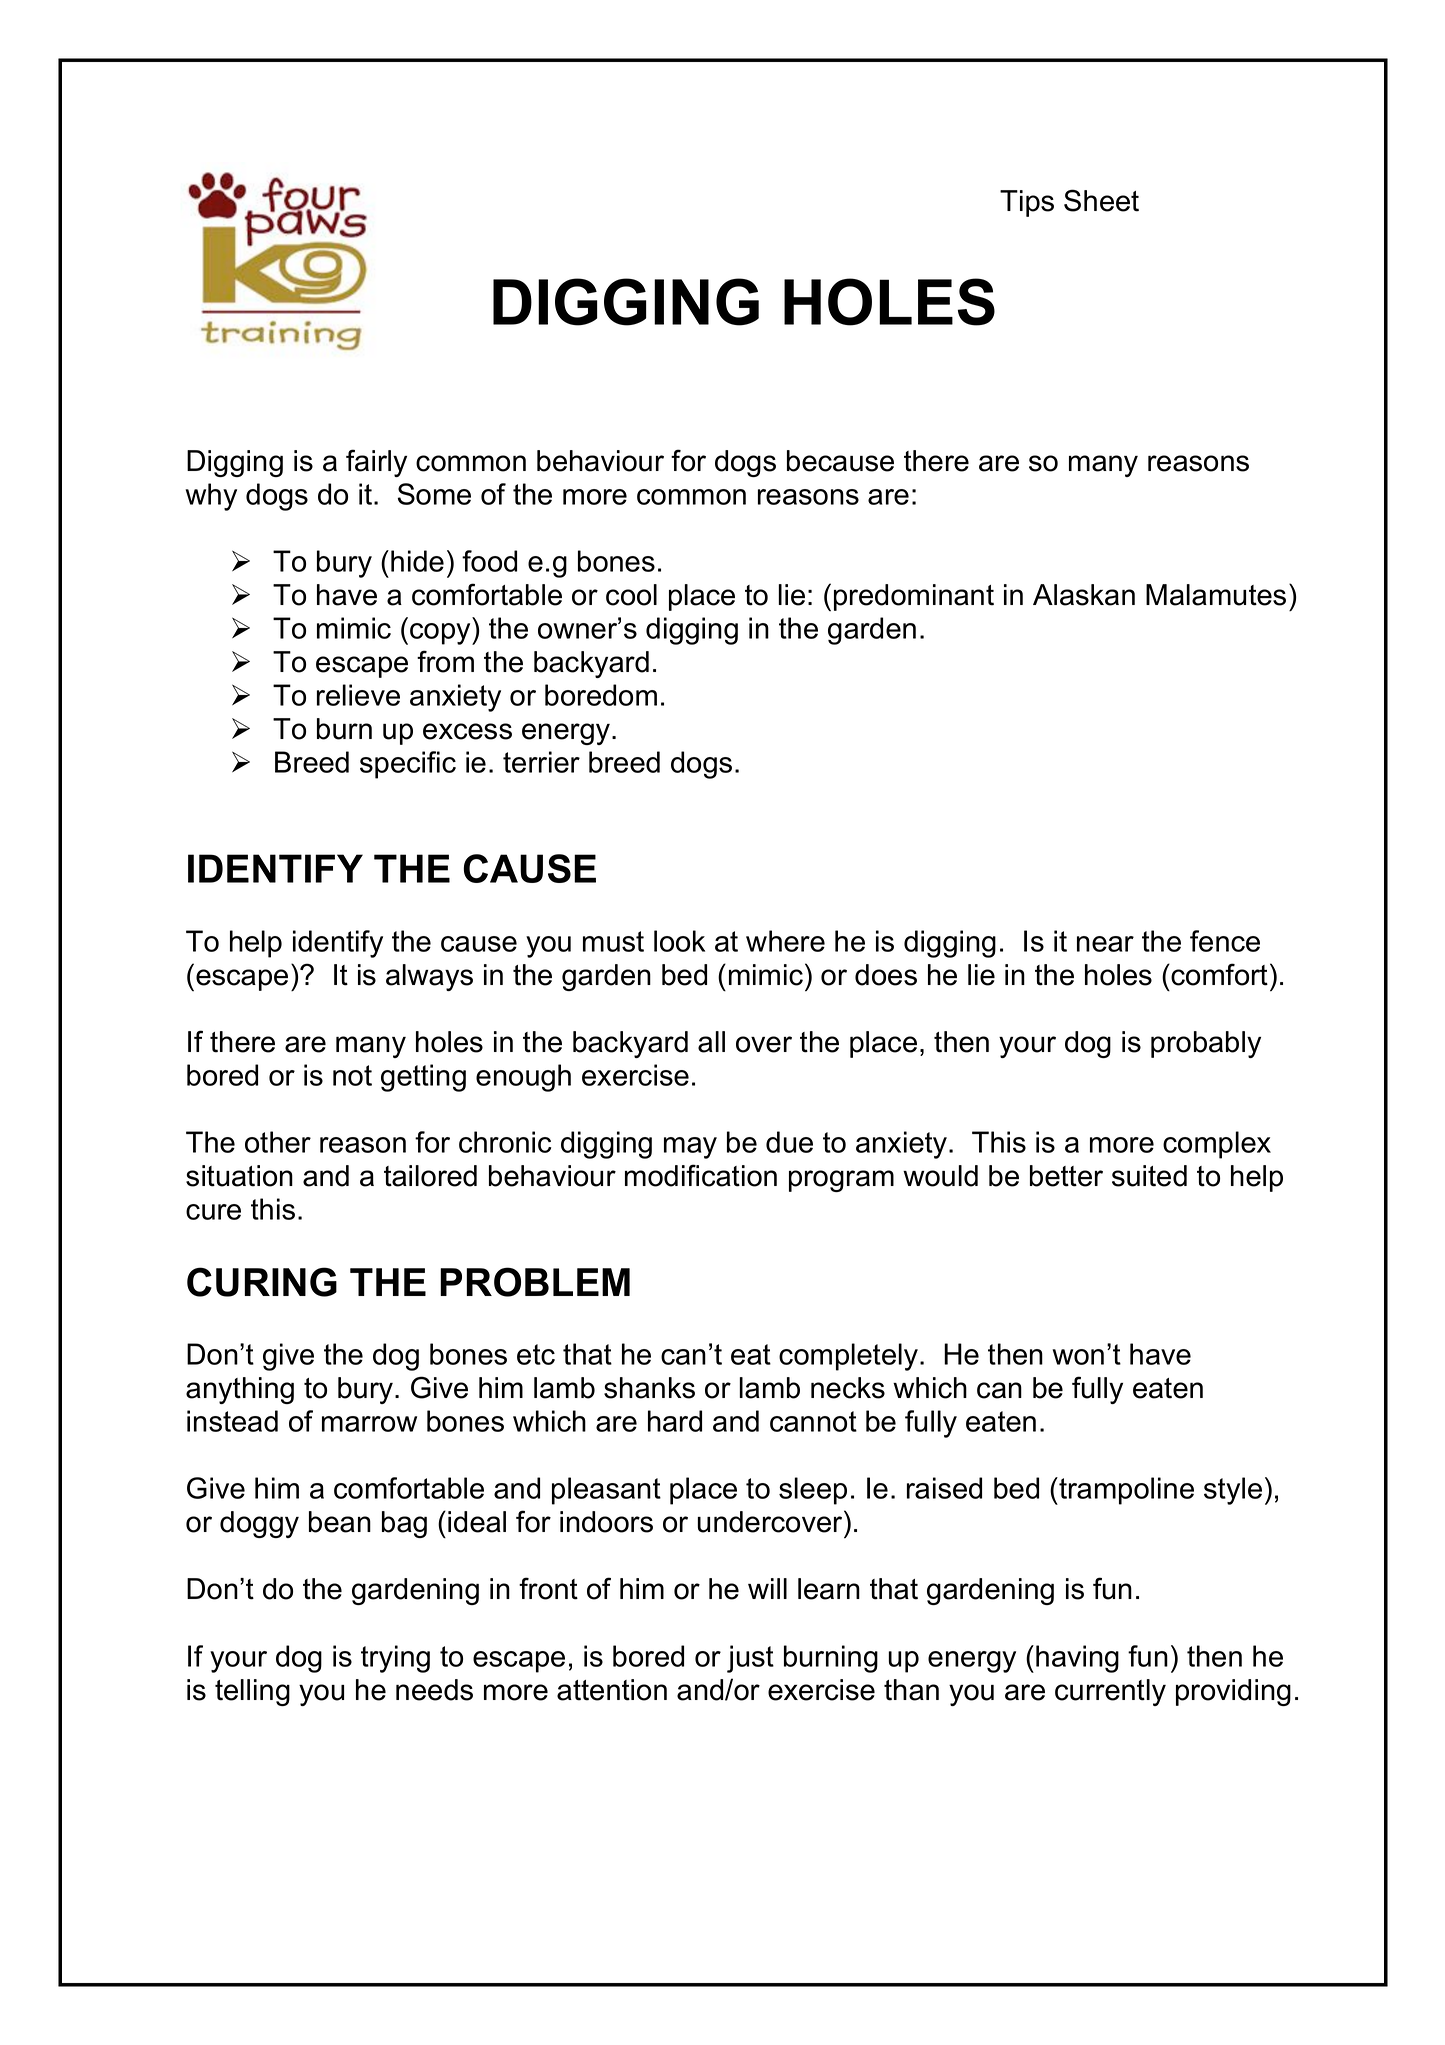 Image resolution: width=1445 pixels, height=2045 pixels. Describe the element at coordinates (1105, 944) in the screenshot. I see `near` at that location.
